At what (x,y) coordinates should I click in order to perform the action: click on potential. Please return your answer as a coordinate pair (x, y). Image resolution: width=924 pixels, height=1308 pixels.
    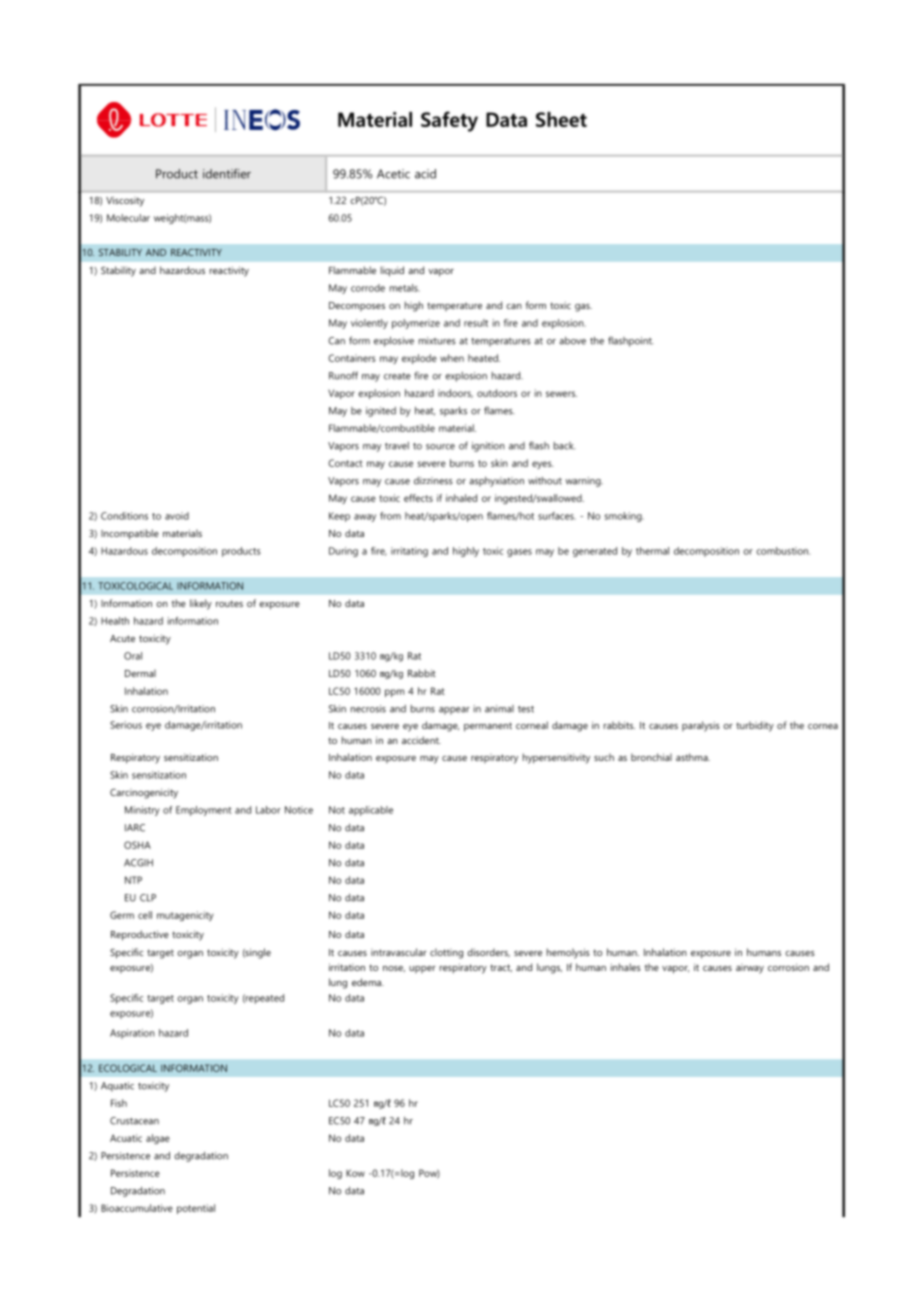
    Looking at the image, I should click on (196, 1209).
